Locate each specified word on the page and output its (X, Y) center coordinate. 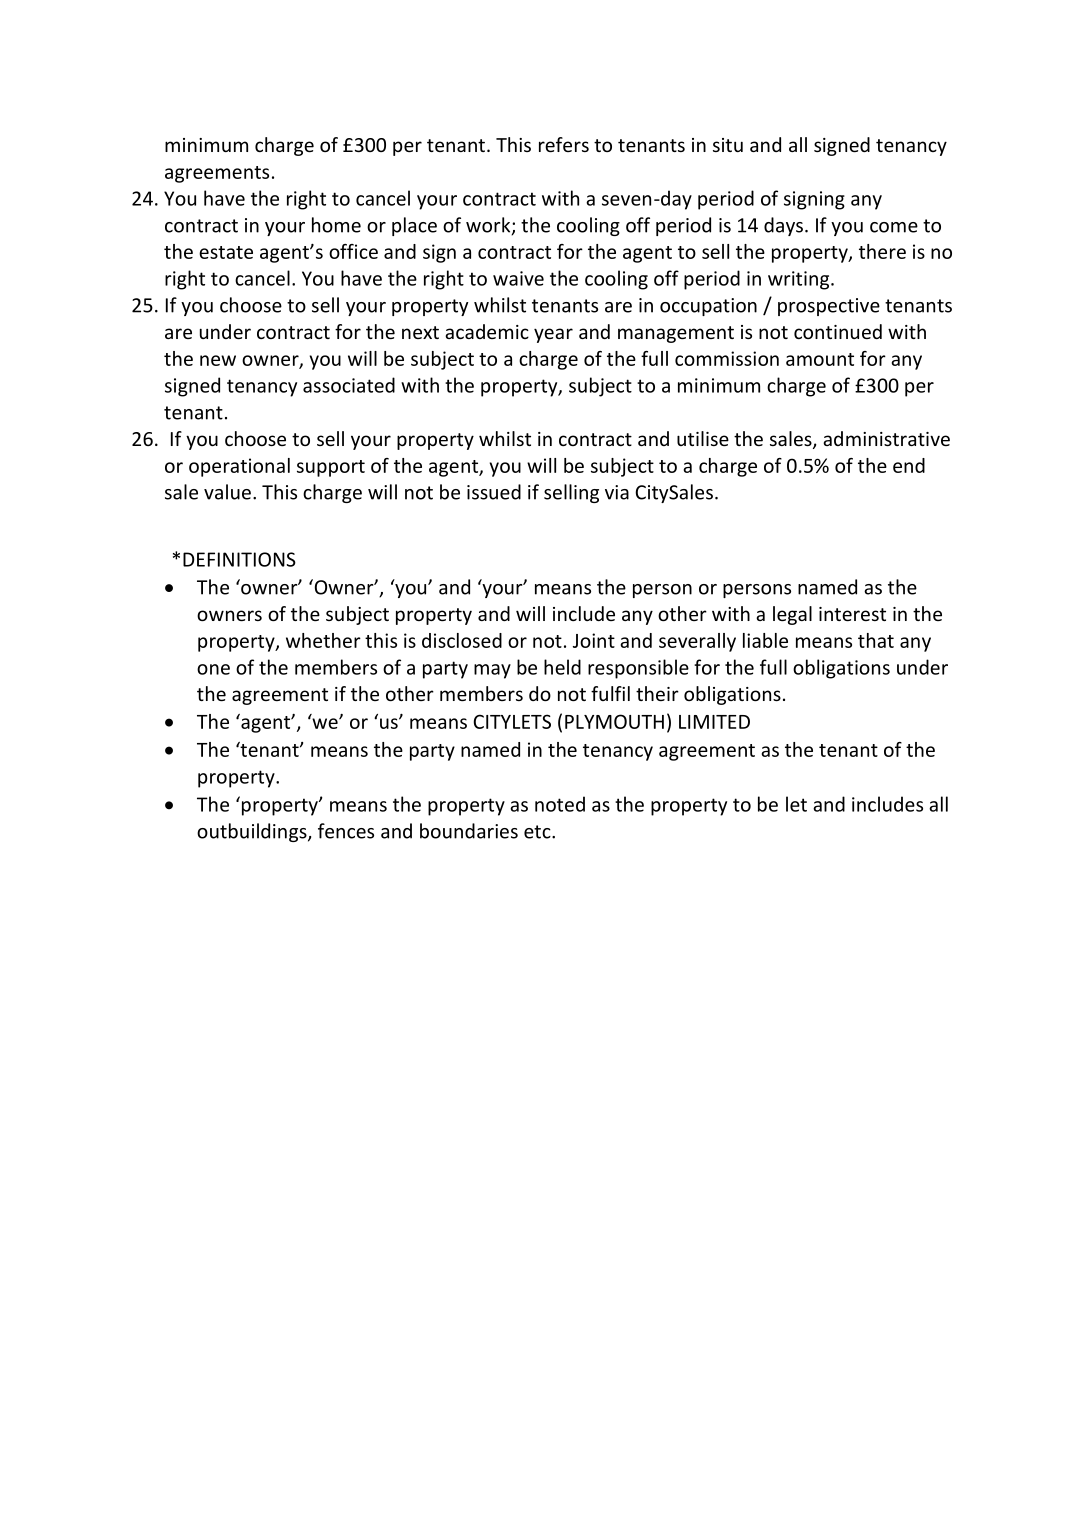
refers (564, 144)
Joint (594, 640)
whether (323, 640)
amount (820, 359)
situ (728, 145)
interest (852, 614)
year (553, 335)
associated (349, 385)
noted (560, 804)
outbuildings (253, 832)
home (336, 225)
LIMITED (714, 722)
